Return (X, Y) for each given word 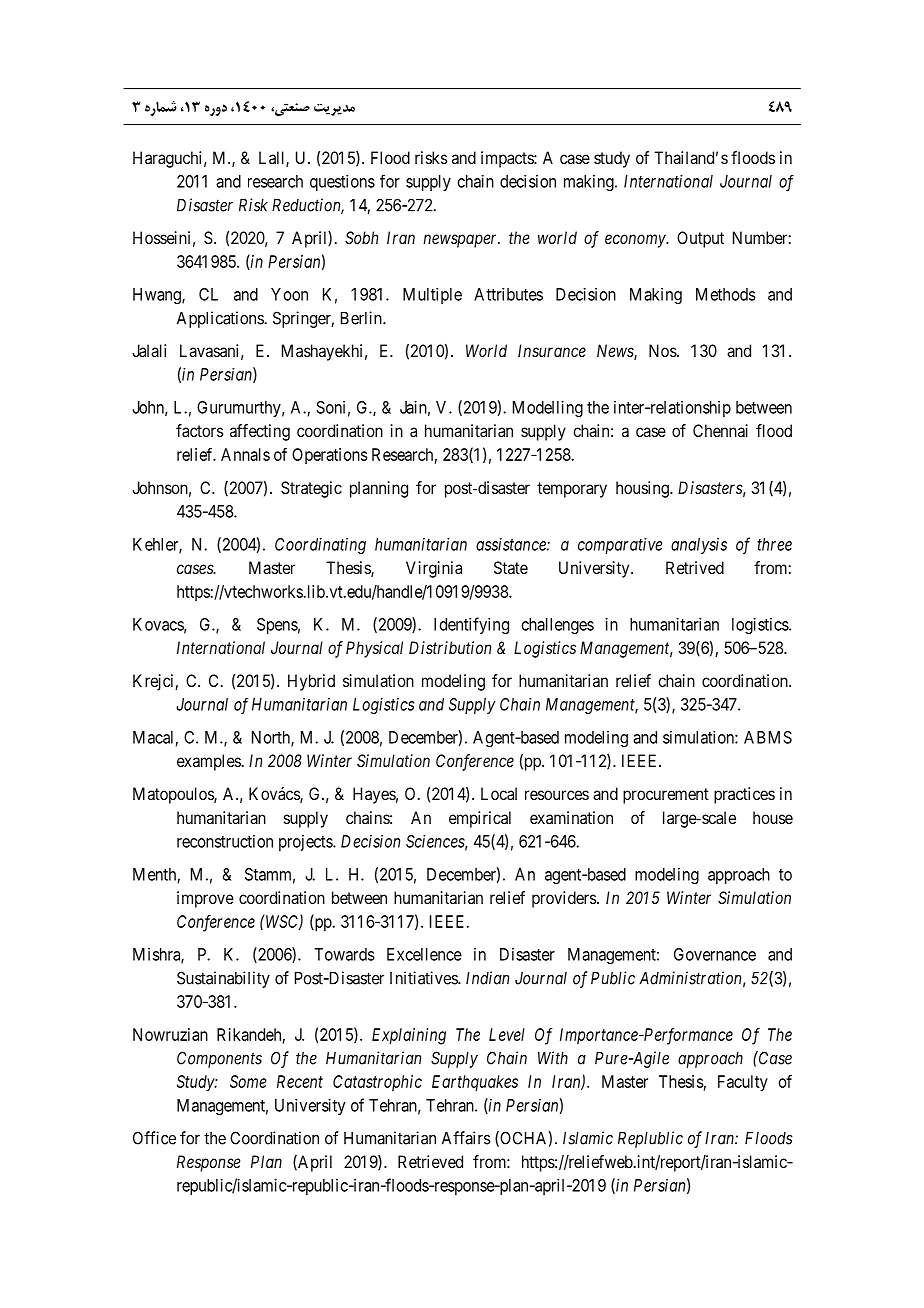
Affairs (466, 1138)
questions (342, 183)
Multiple (432, 296)
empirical (480, 819)
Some (248, 1081)
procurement (666, 796)
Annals (245, 454)
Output (700, 239)
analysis (699, 546)
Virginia (434, 569)
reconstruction (225, 841)
